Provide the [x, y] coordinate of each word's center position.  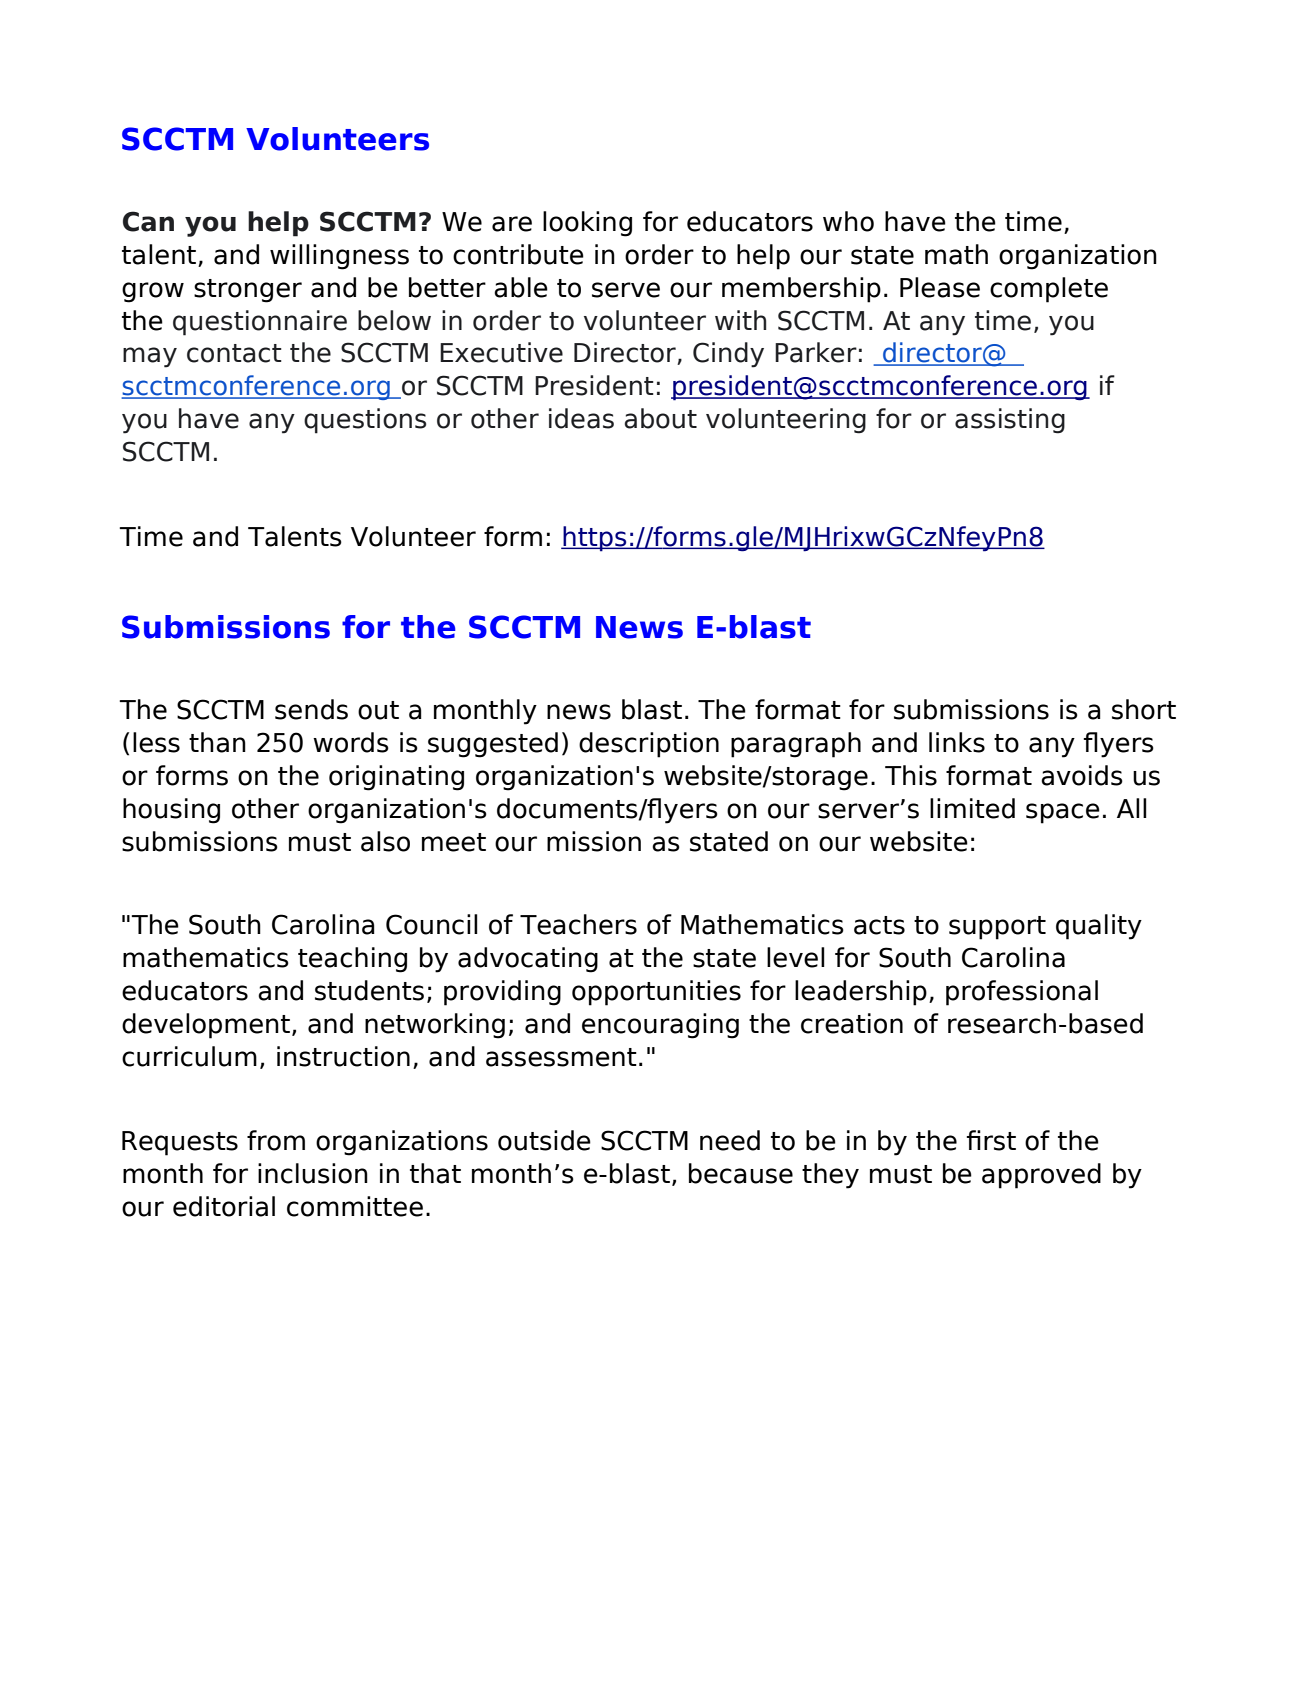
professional [1022, 993]
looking [587, 224]
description [649, 745]
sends [311, 709]
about [661, 418]
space [1063, 813]
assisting [1010, 421]
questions [365, 421]
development [206, 1026]
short [1144, 709]
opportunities [656, 993]
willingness [339, 257]
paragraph [796, 745]
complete [1049, 290]
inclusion [313, 1173]
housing [171, 811]
